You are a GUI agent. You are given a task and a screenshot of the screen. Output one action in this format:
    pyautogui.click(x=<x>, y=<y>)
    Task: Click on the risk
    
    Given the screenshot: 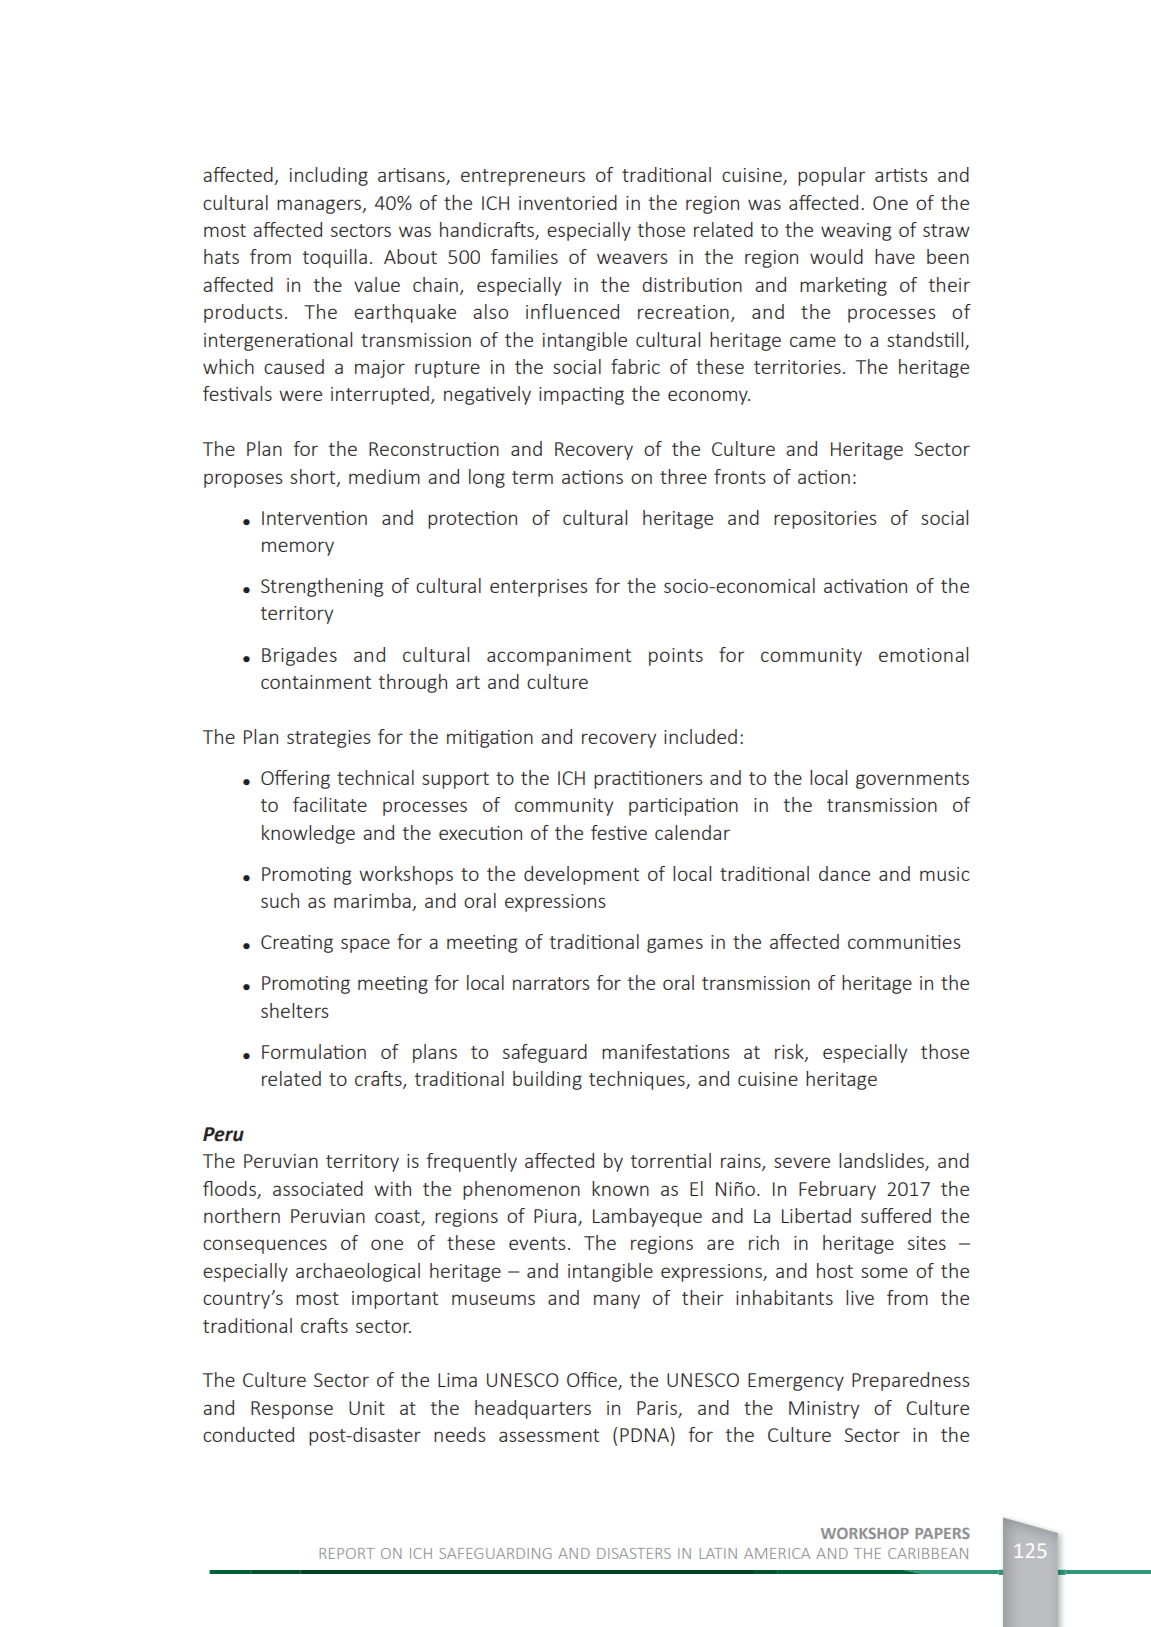 What is the action you would take?
    pyautogui.click(x=790, y=1052)
